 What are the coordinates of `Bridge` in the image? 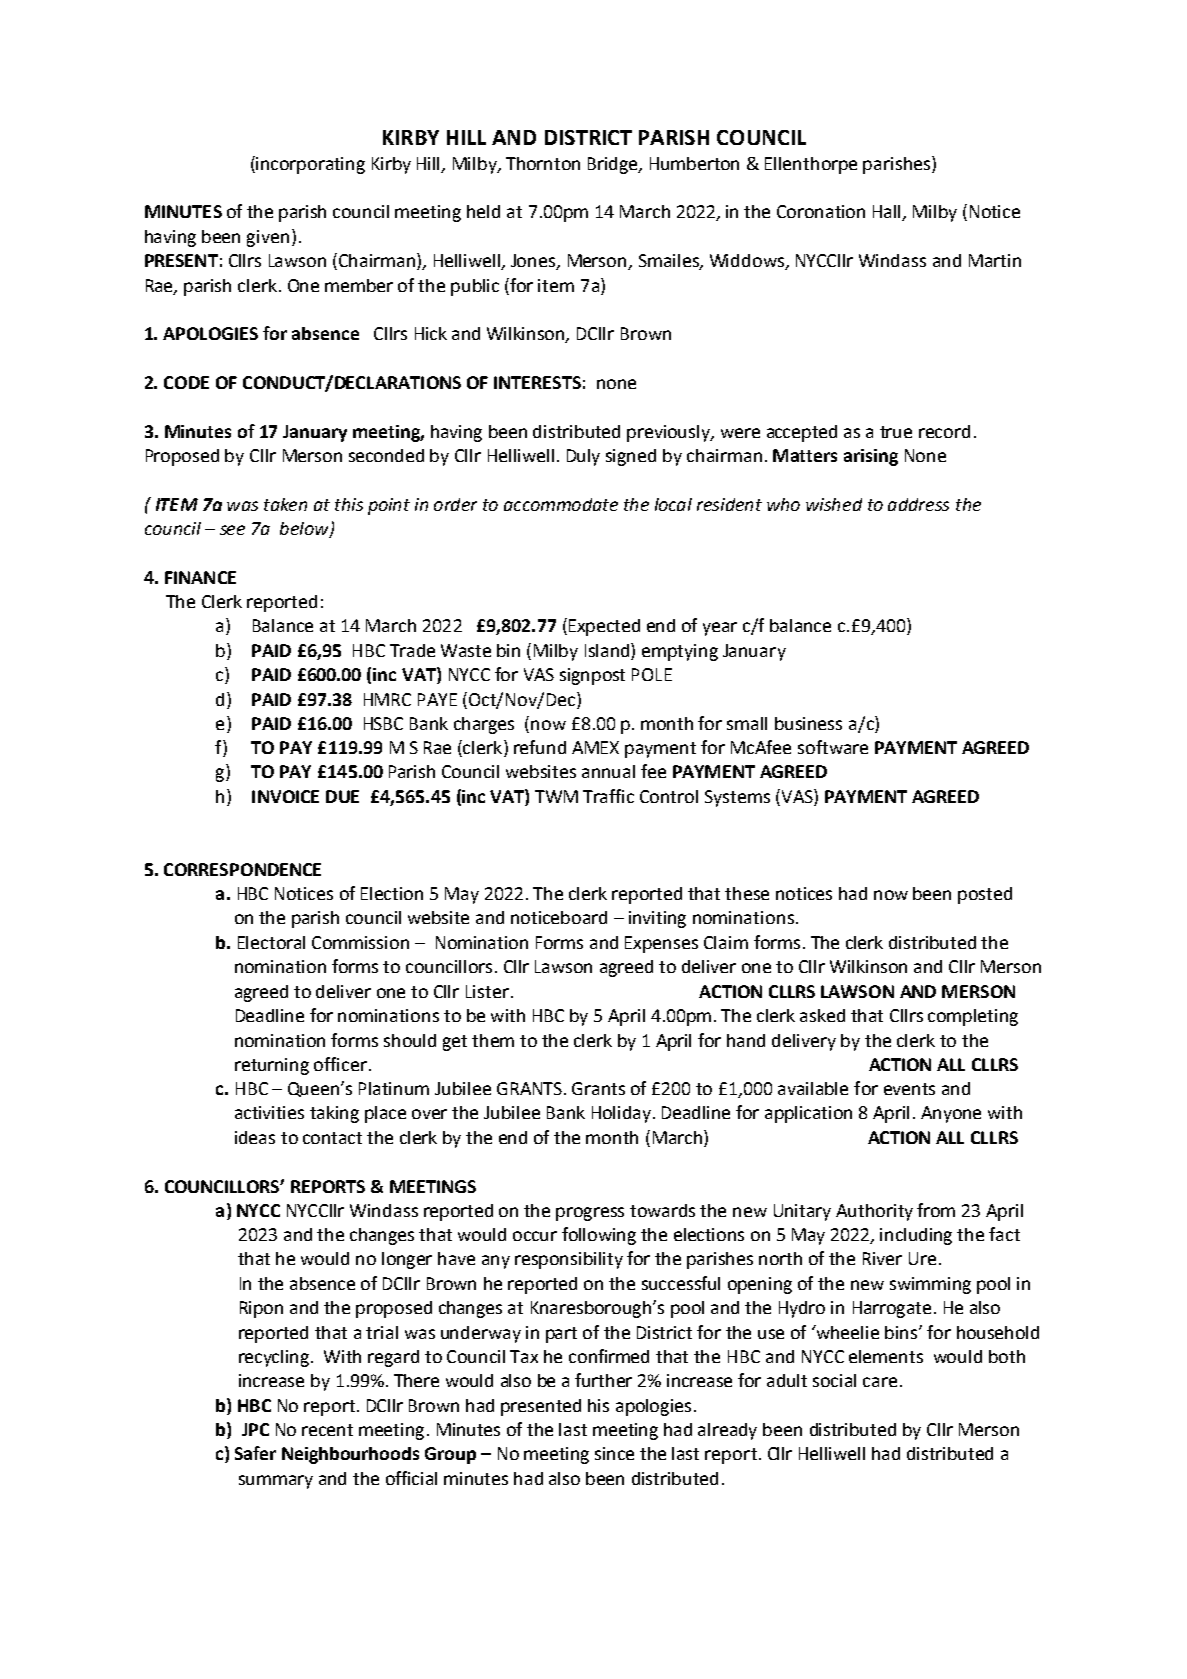 It's located at (614, 165).
